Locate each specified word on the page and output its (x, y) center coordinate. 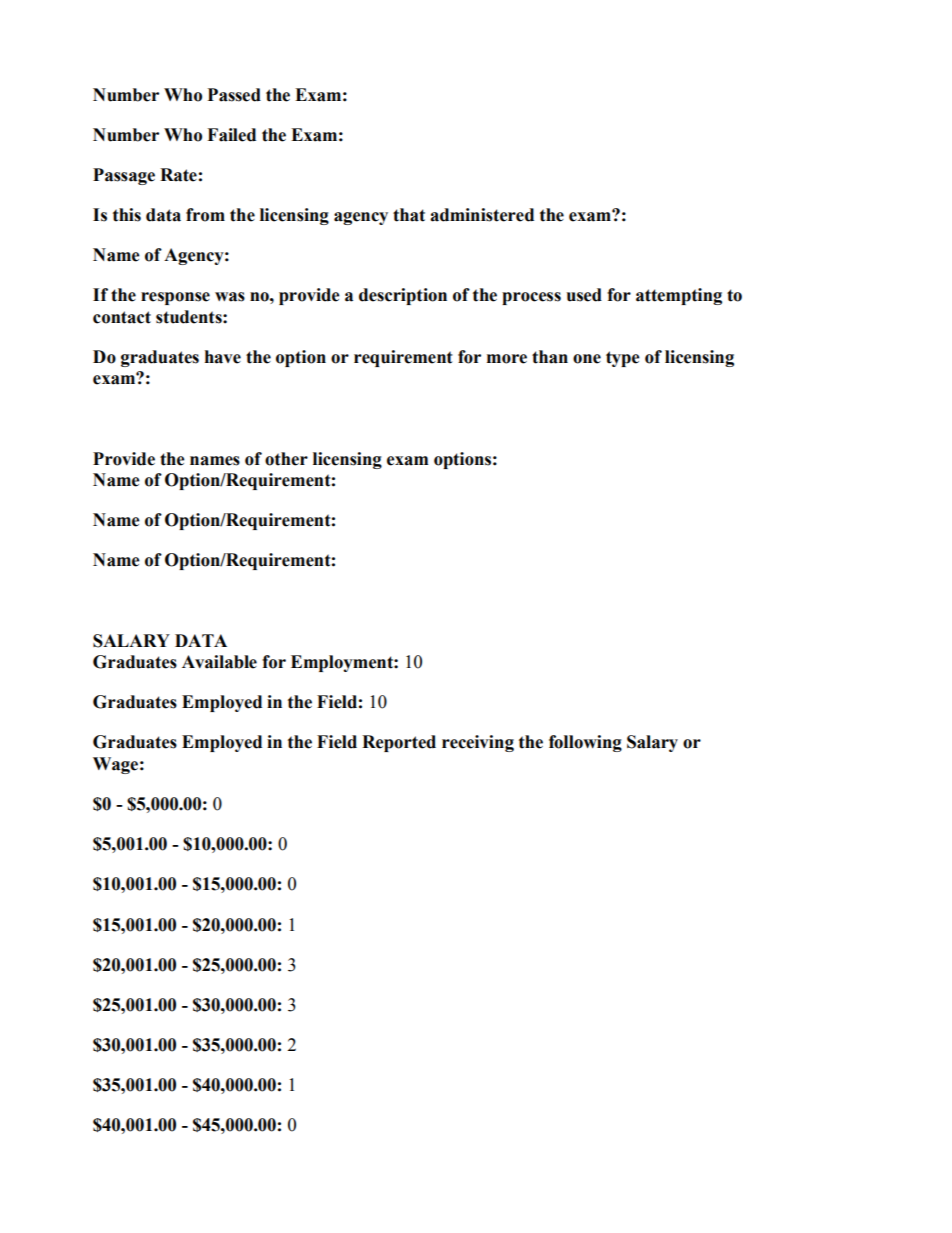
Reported (399, 743)
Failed (231, 135)
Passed (234, 95)
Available (219, 662)
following (585, 743)
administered (482, 215)
